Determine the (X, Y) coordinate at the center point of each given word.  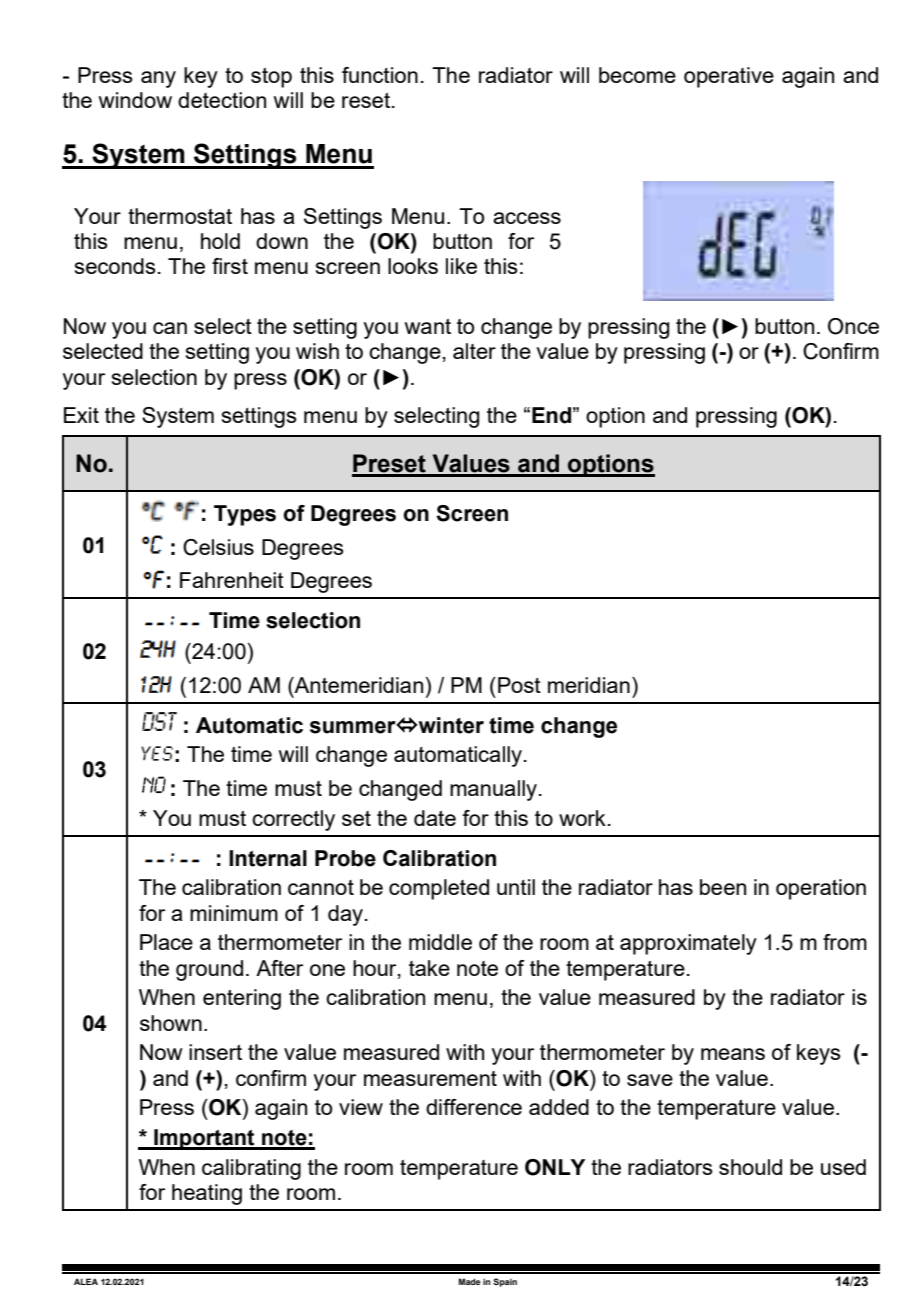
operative (729, 77)
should (750, 1167)
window (135, 100)
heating (207, 1194)
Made (470, 1281)
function (380, 75)
